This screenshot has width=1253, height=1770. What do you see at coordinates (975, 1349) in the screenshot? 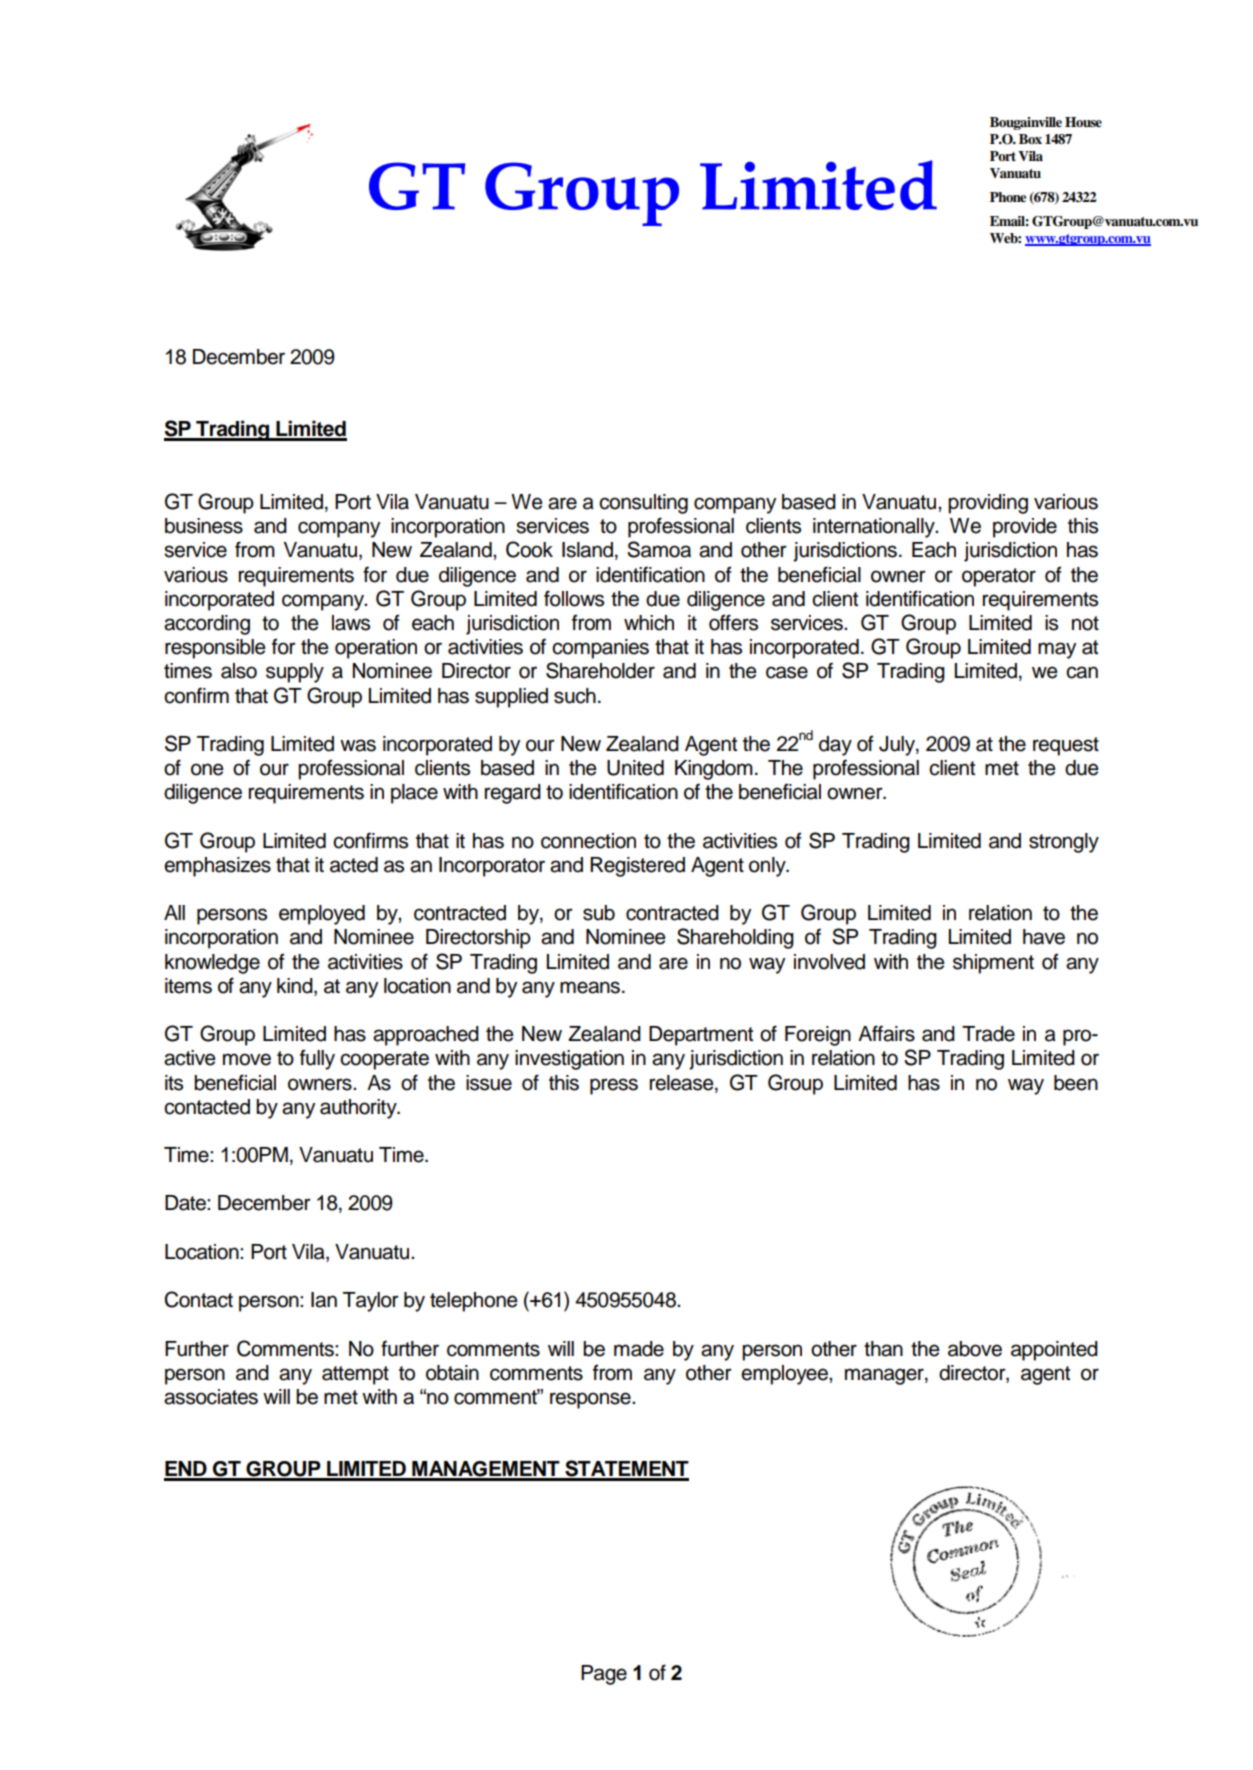
I see `above` at bounding box center [975, 1349].
